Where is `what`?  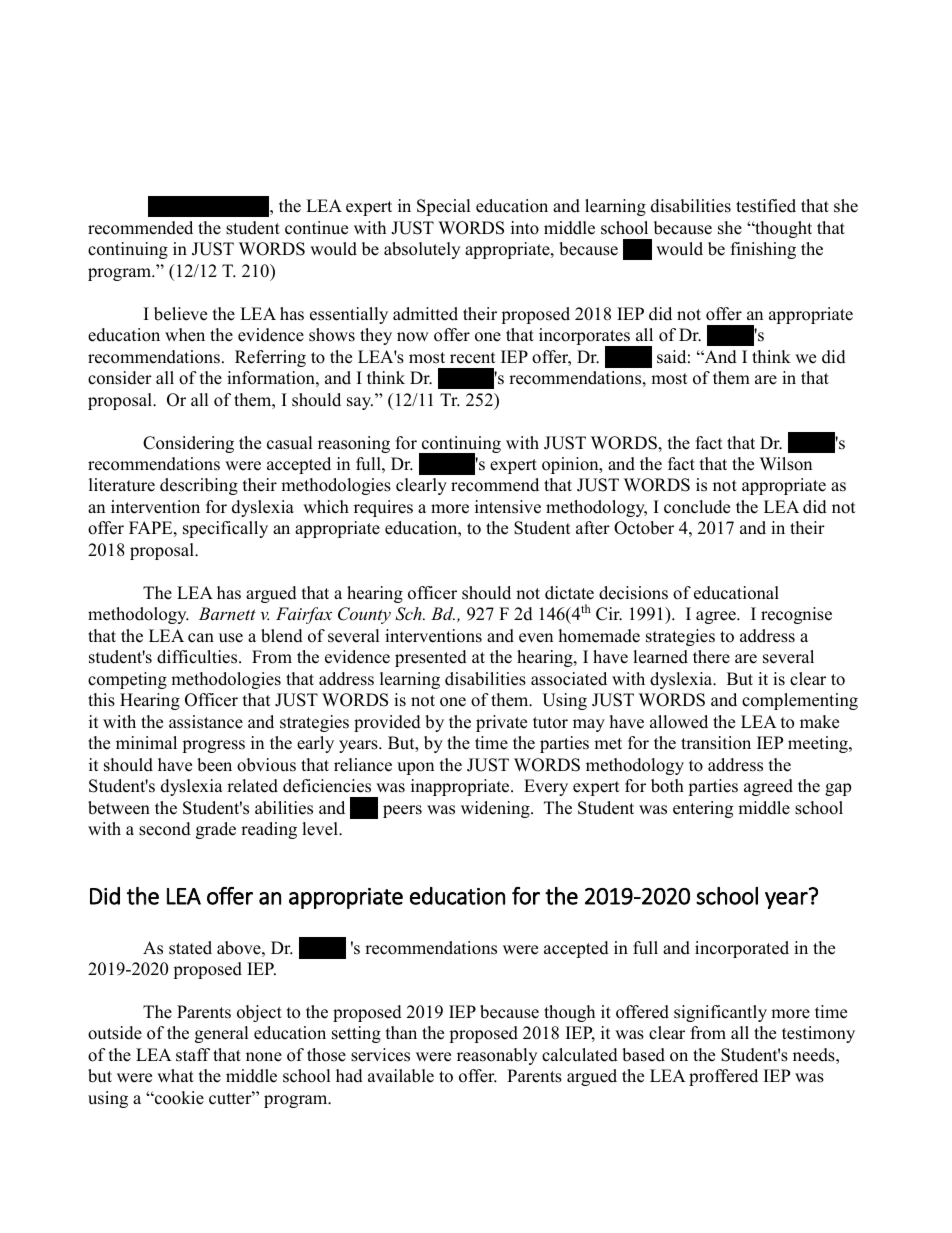 what is located at coordinates (175, 1075).
